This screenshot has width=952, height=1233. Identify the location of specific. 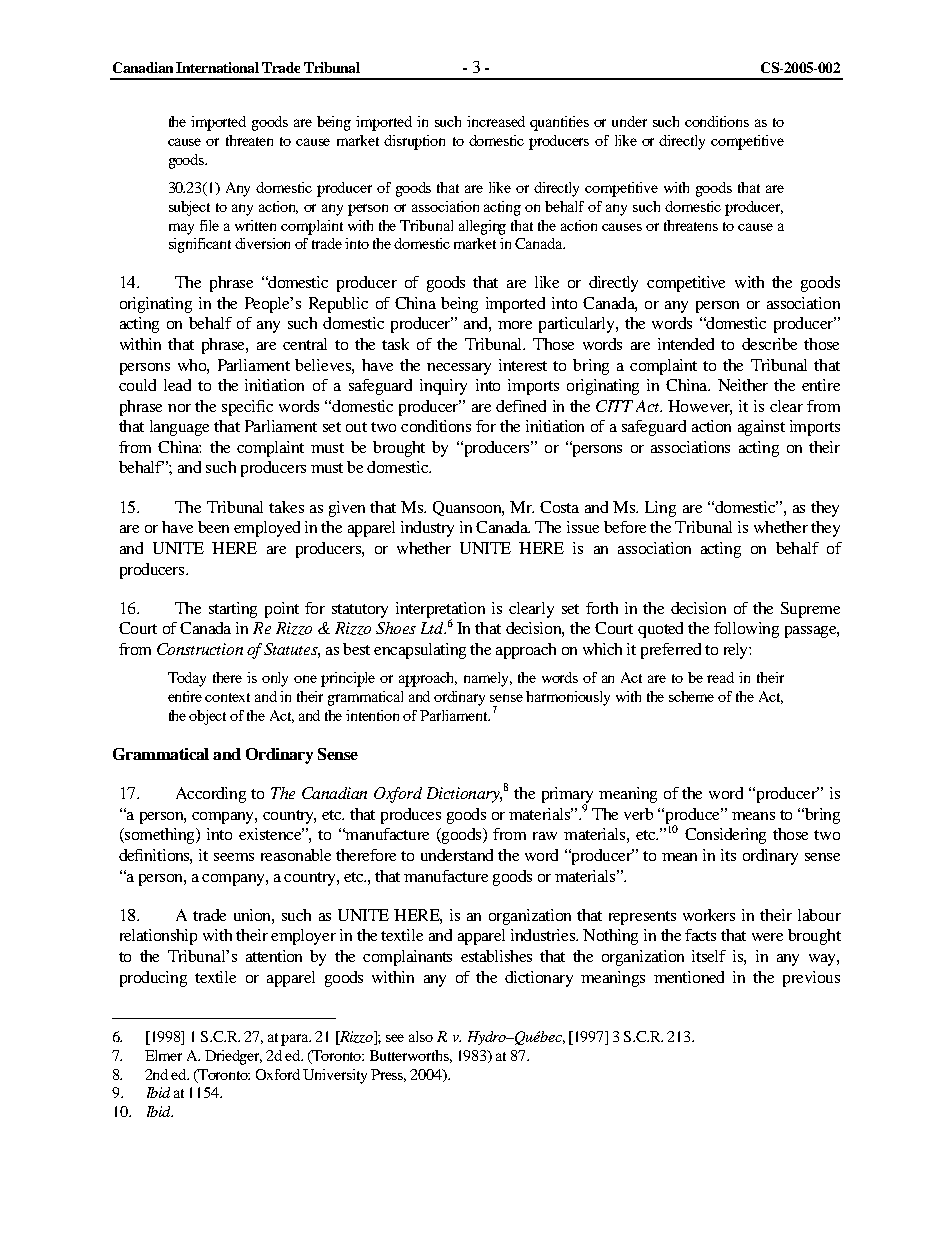
(247, 408).
